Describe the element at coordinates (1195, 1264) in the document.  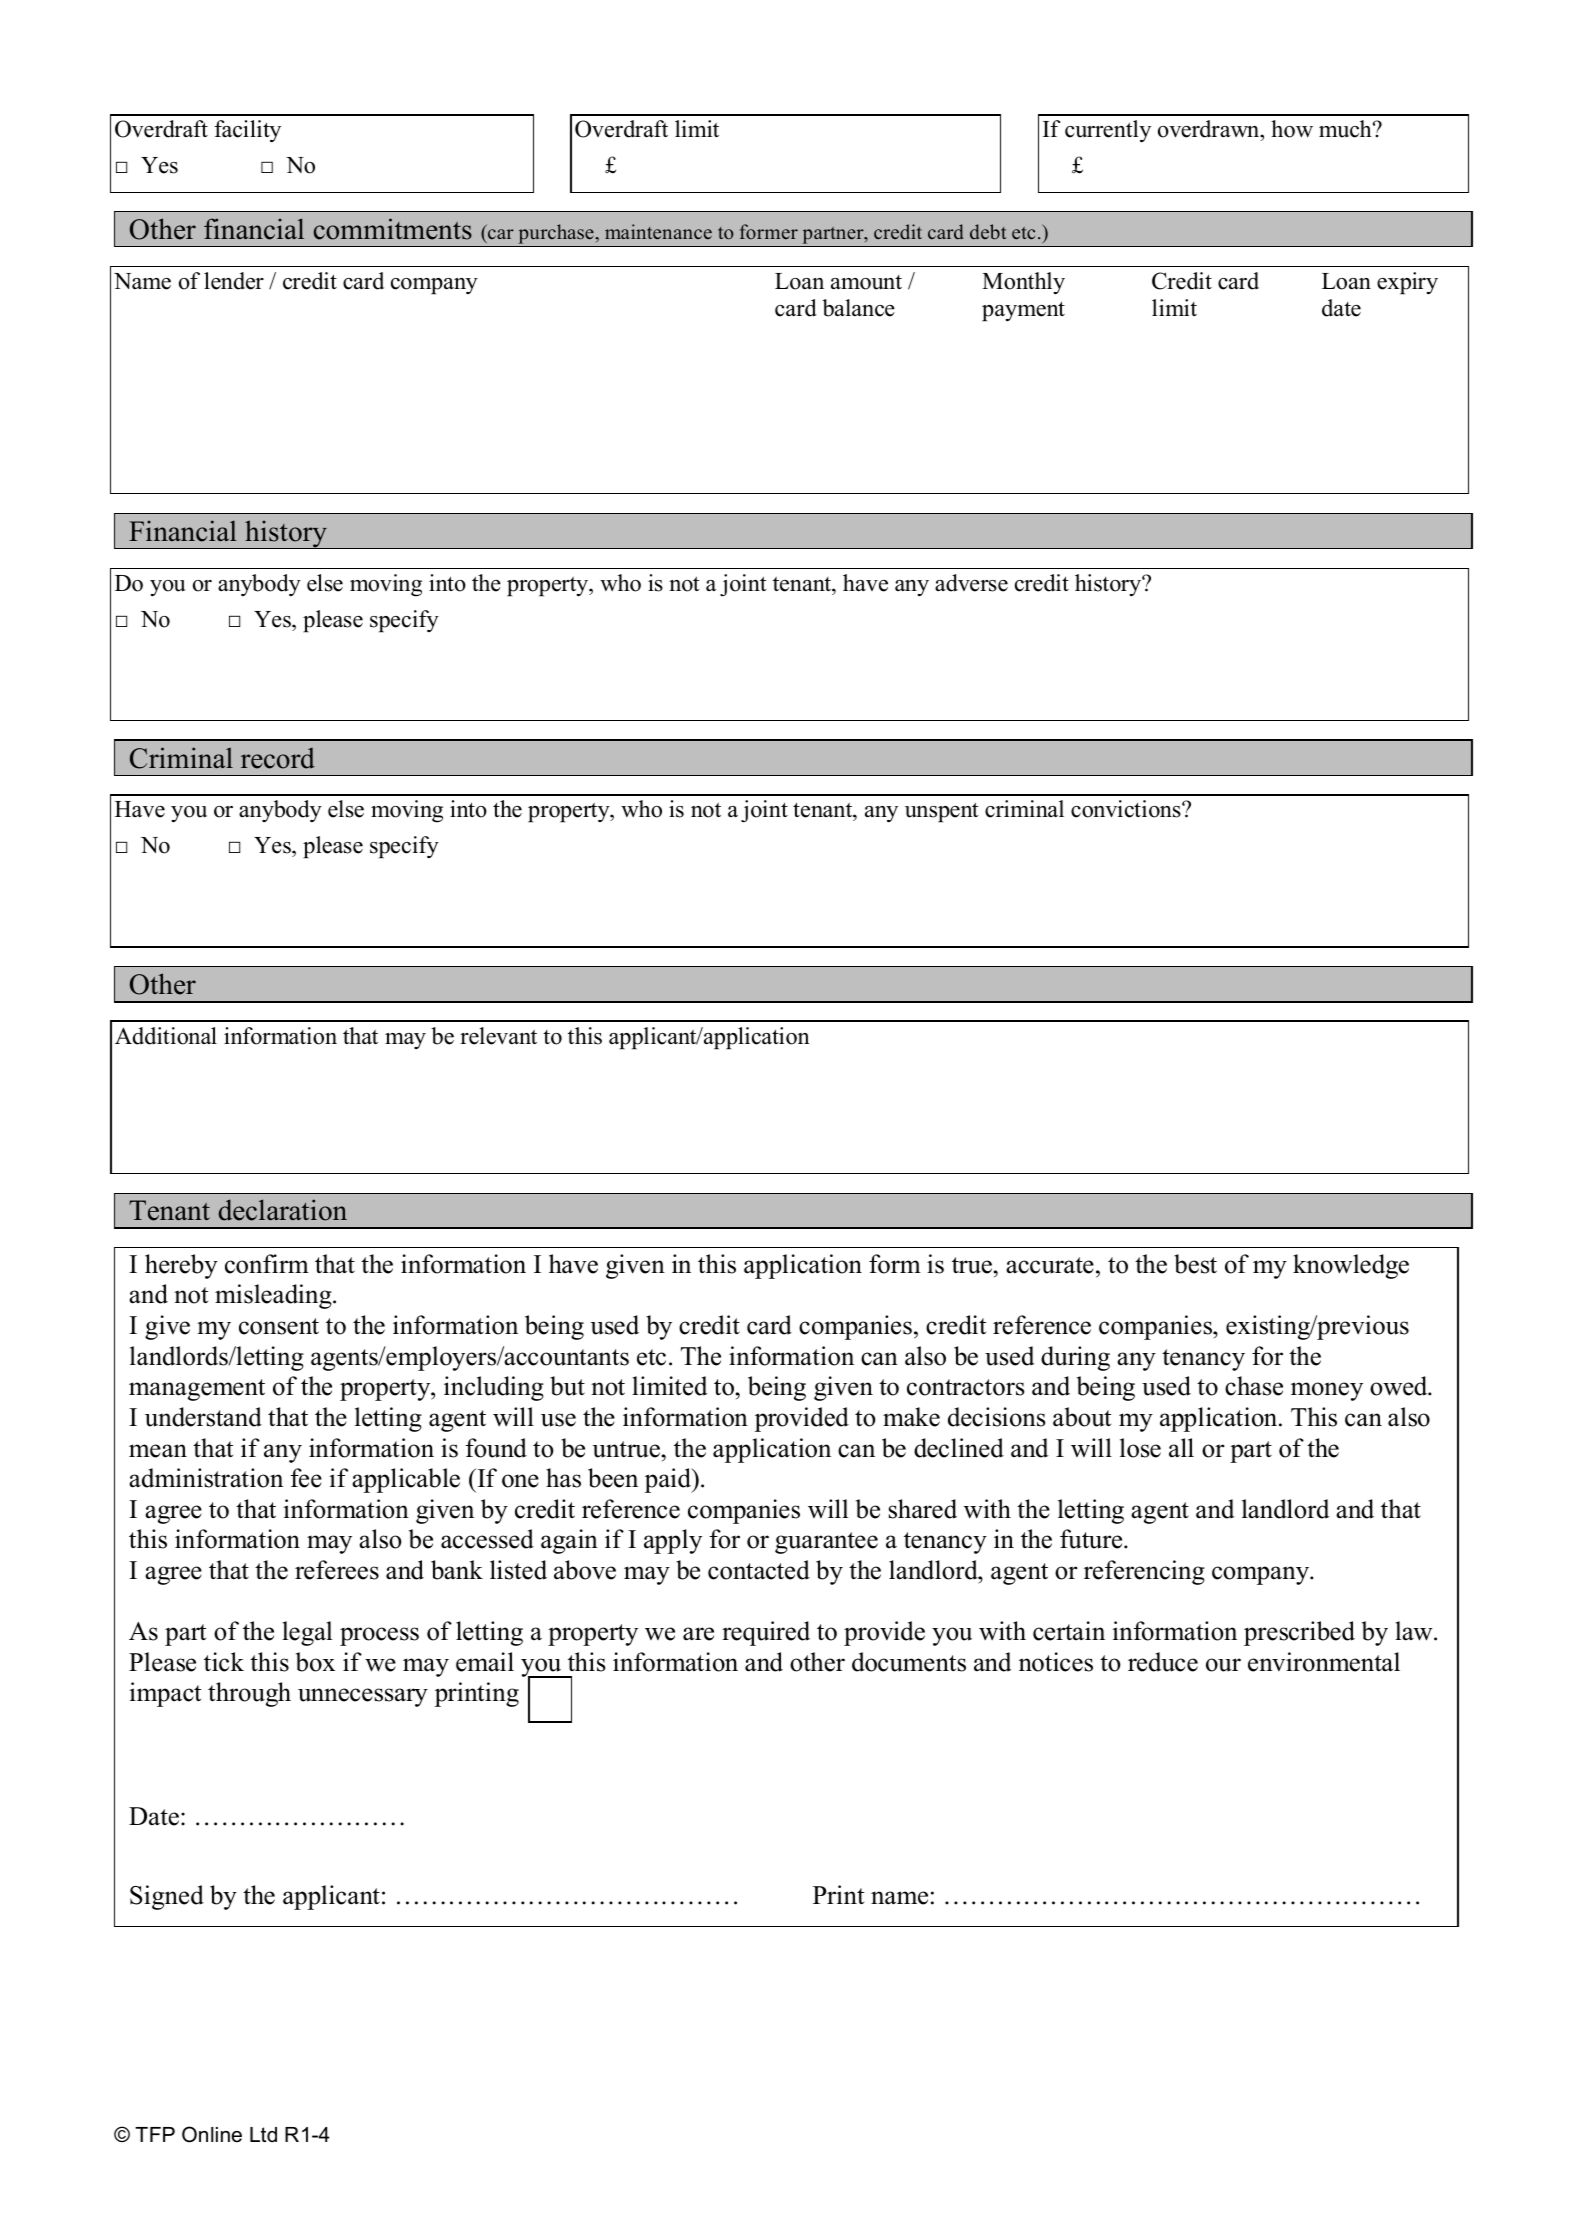
I see `best` at that location.
